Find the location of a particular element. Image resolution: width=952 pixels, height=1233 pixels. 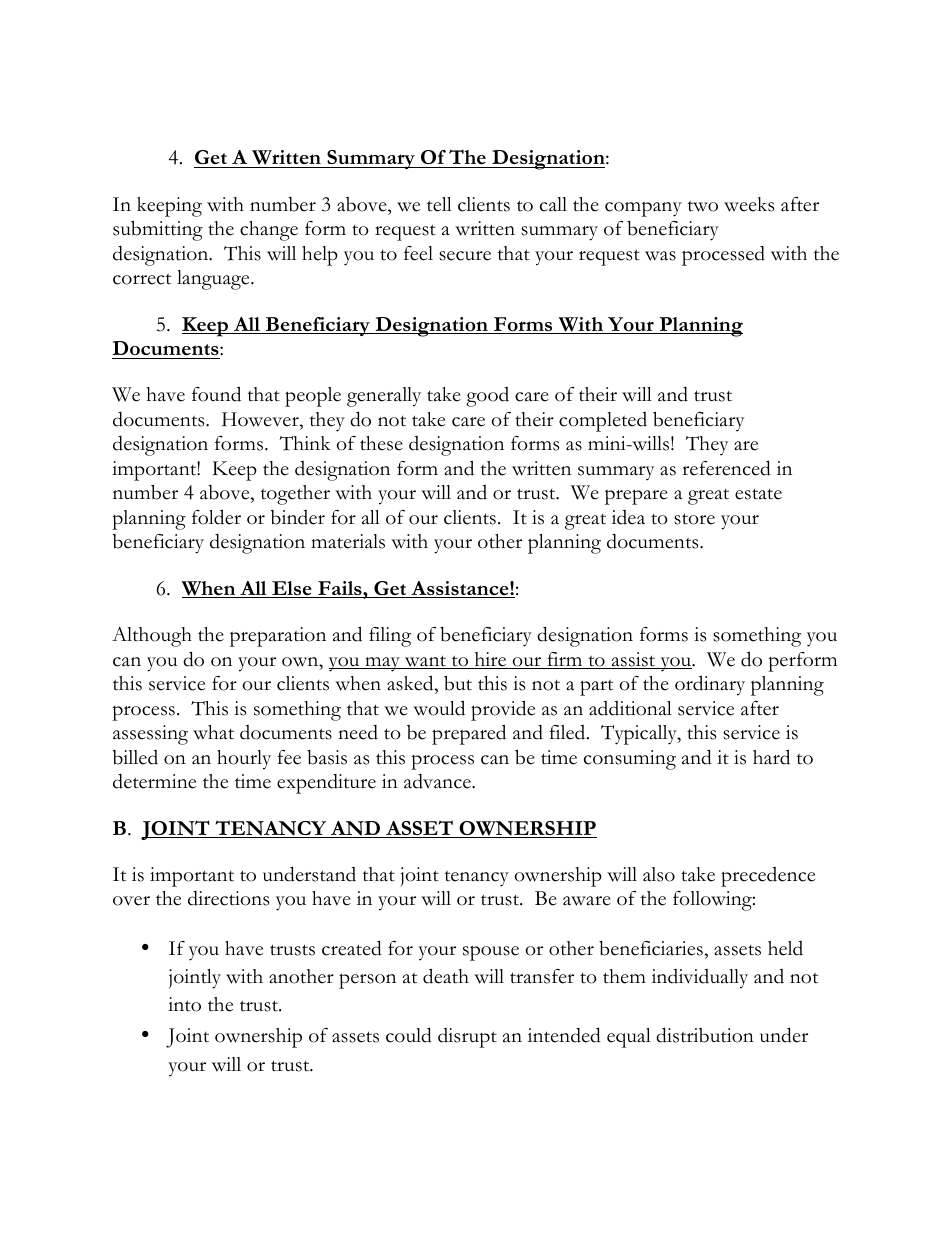

two is located at coordinates (703, 206).
